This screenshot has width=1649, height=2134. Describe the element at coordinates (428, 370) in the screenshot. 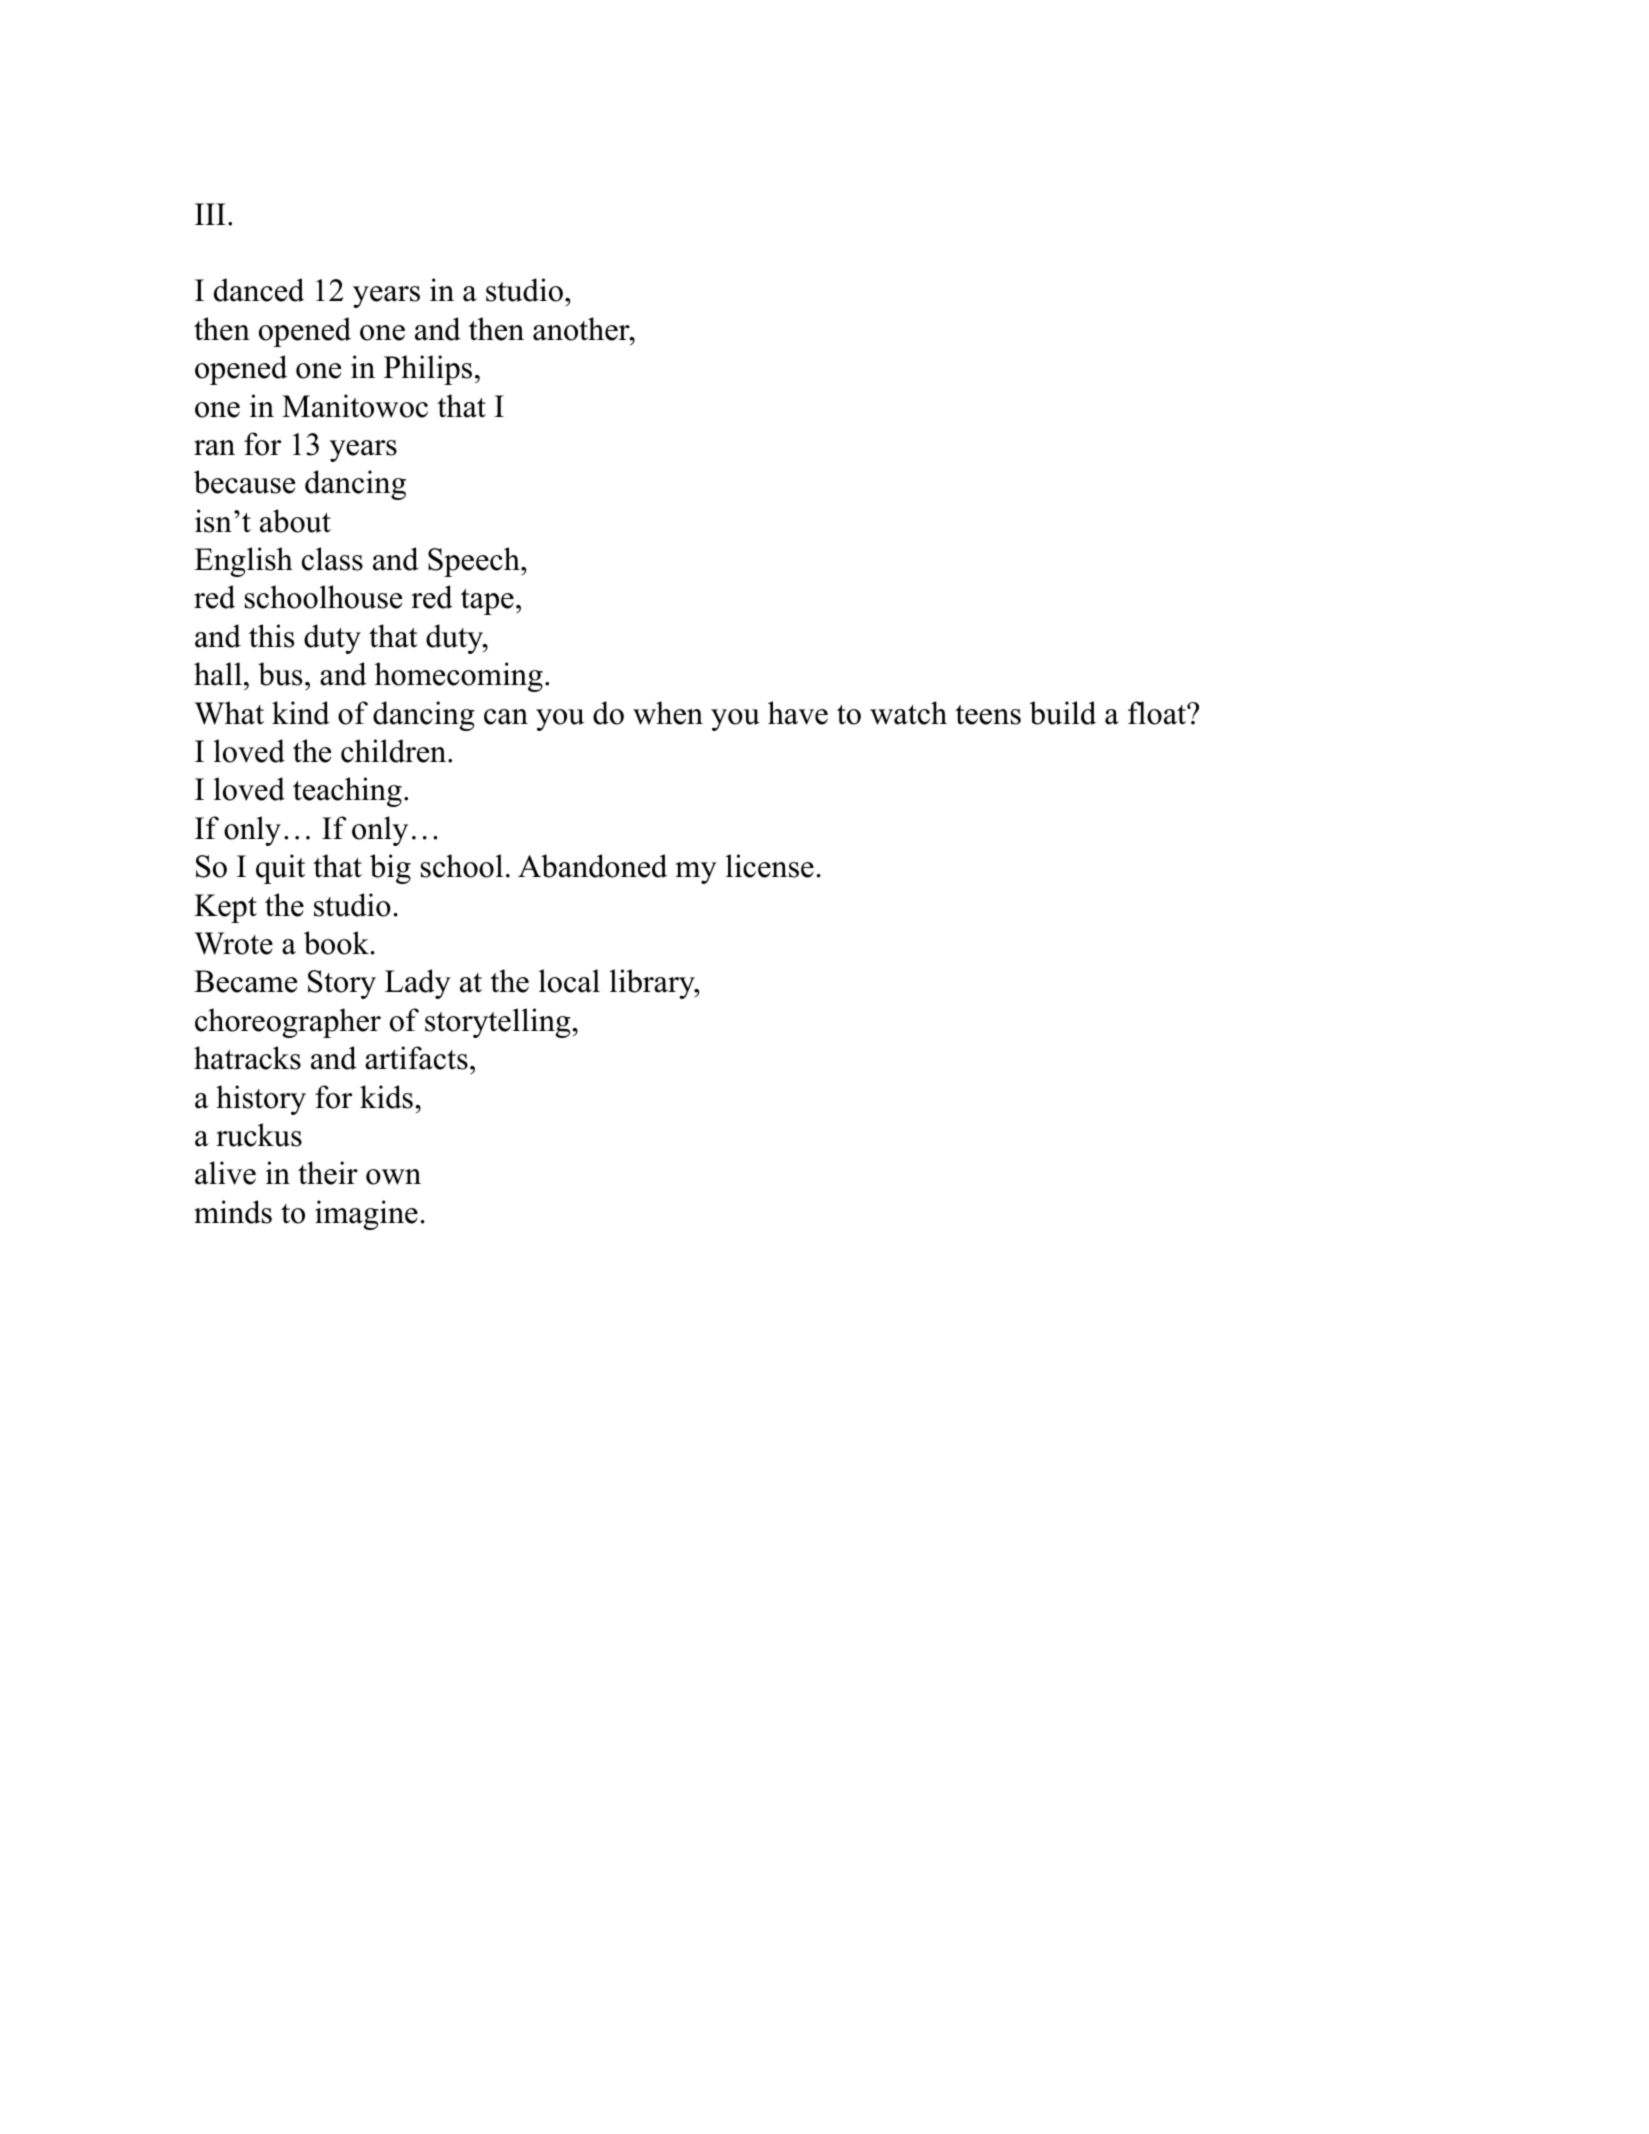

I see `Philips` at that location.
